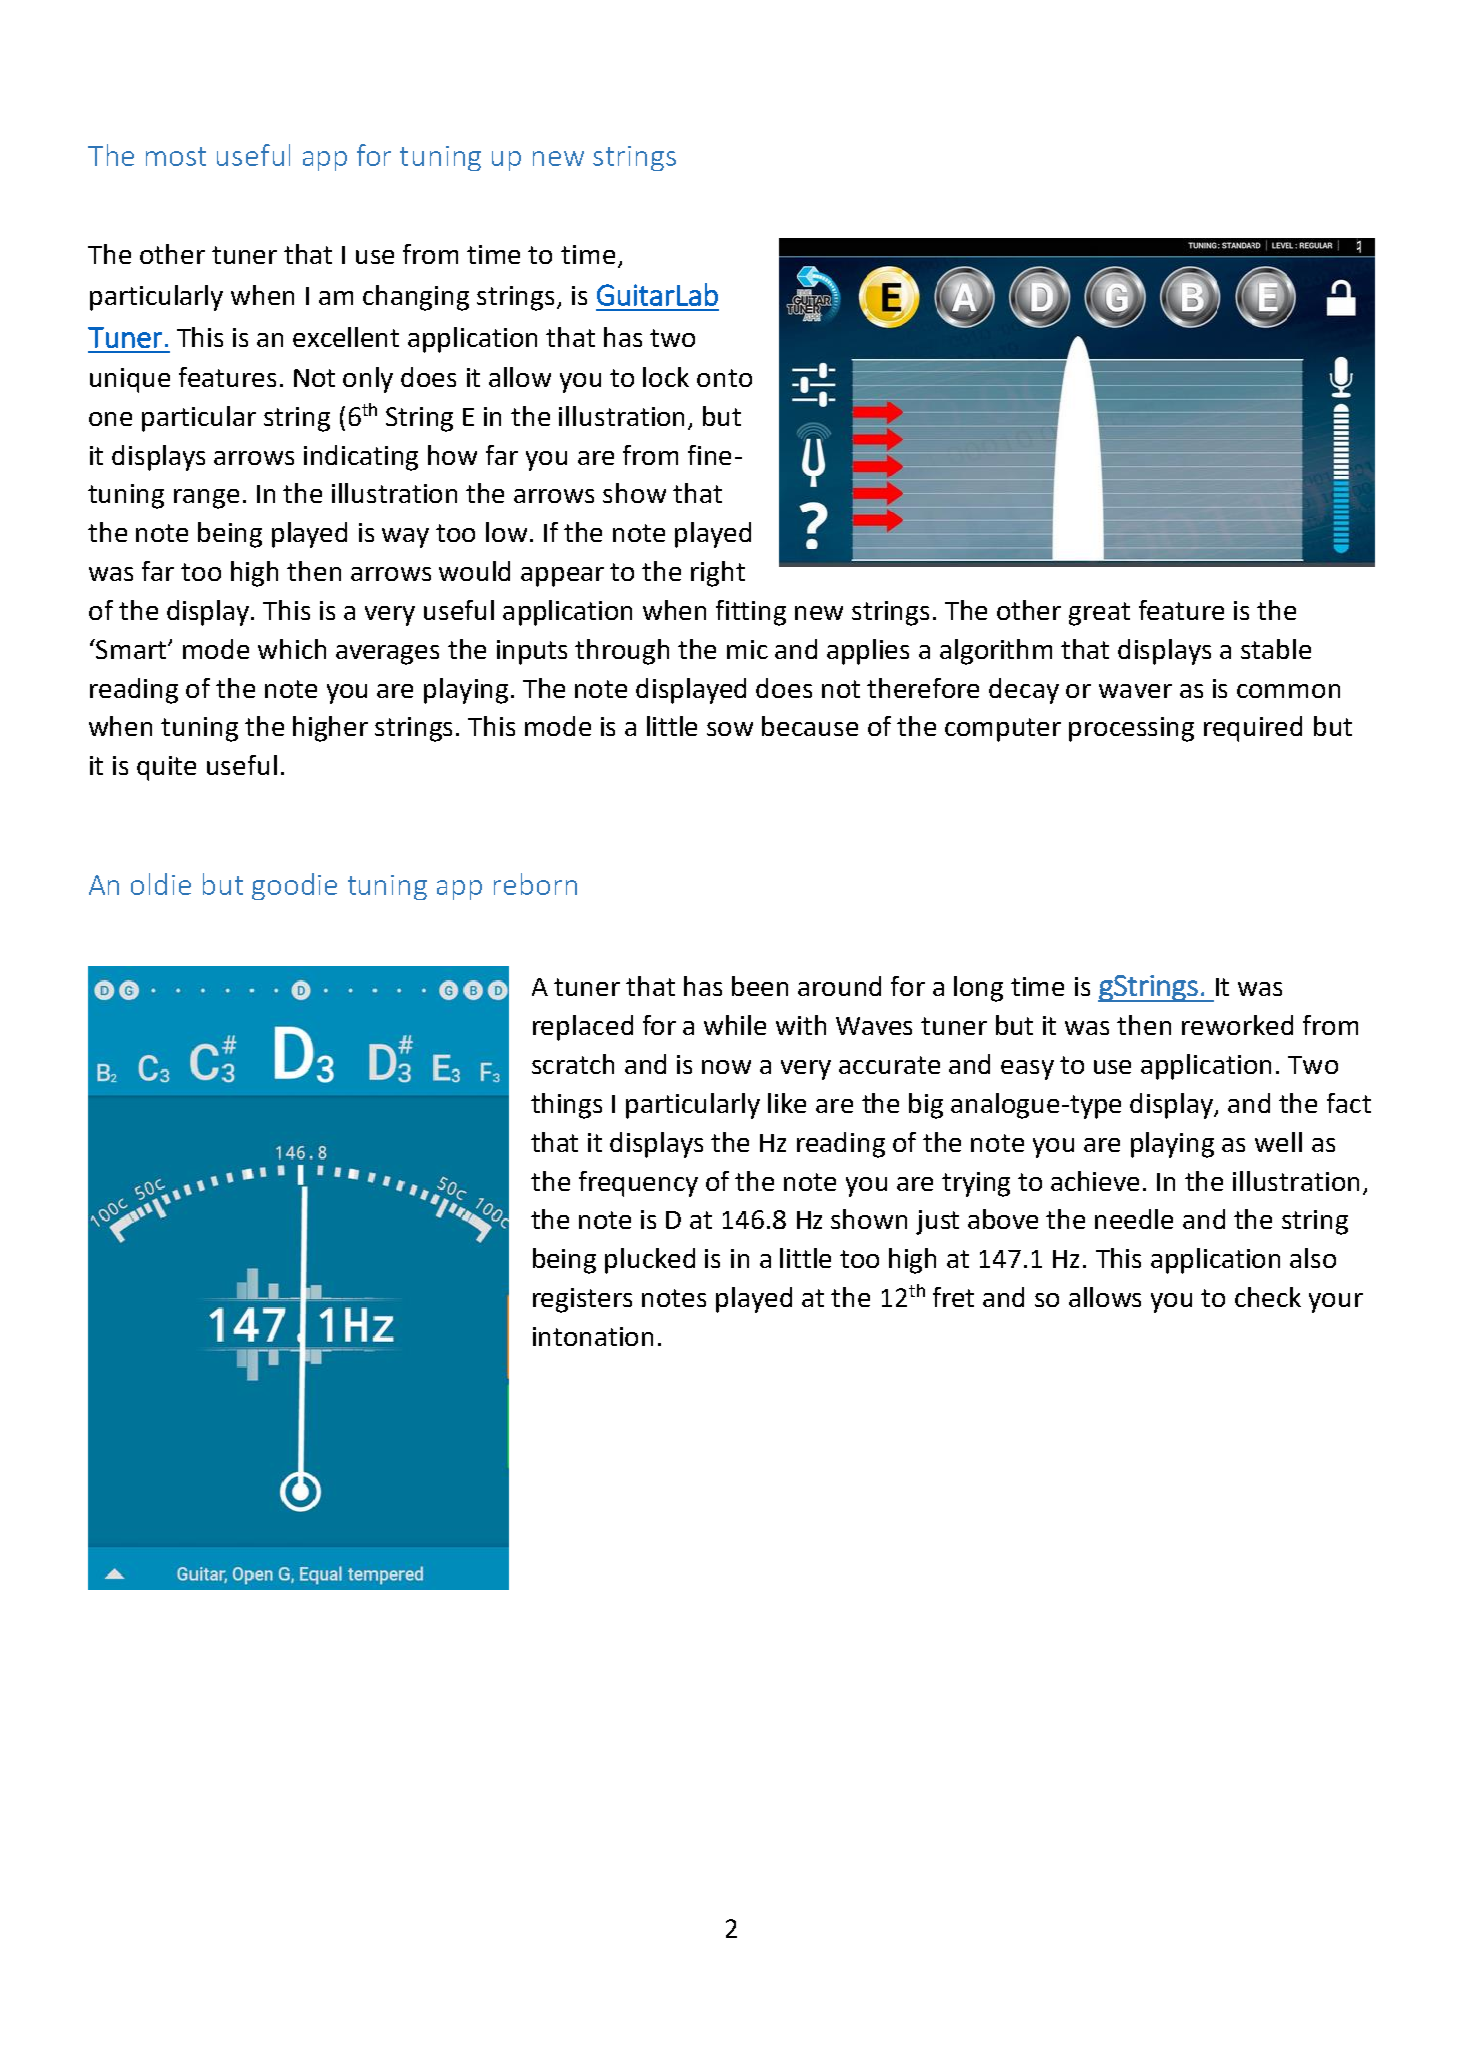  I want to click on quite, so click(166, 768).
